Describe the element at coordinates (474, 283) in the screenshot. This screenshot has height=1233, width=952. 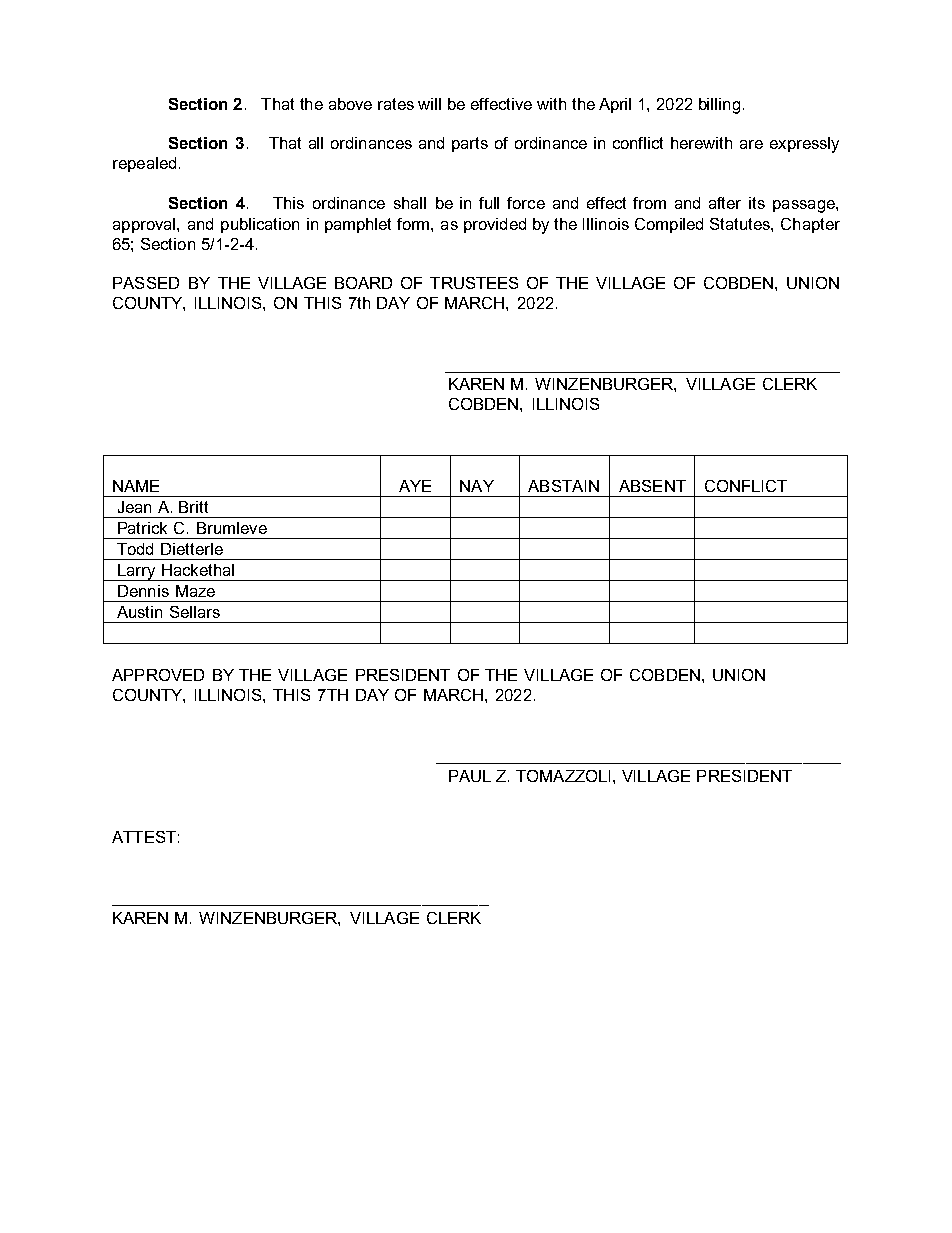
I see `TRUSTEES` at that location.
